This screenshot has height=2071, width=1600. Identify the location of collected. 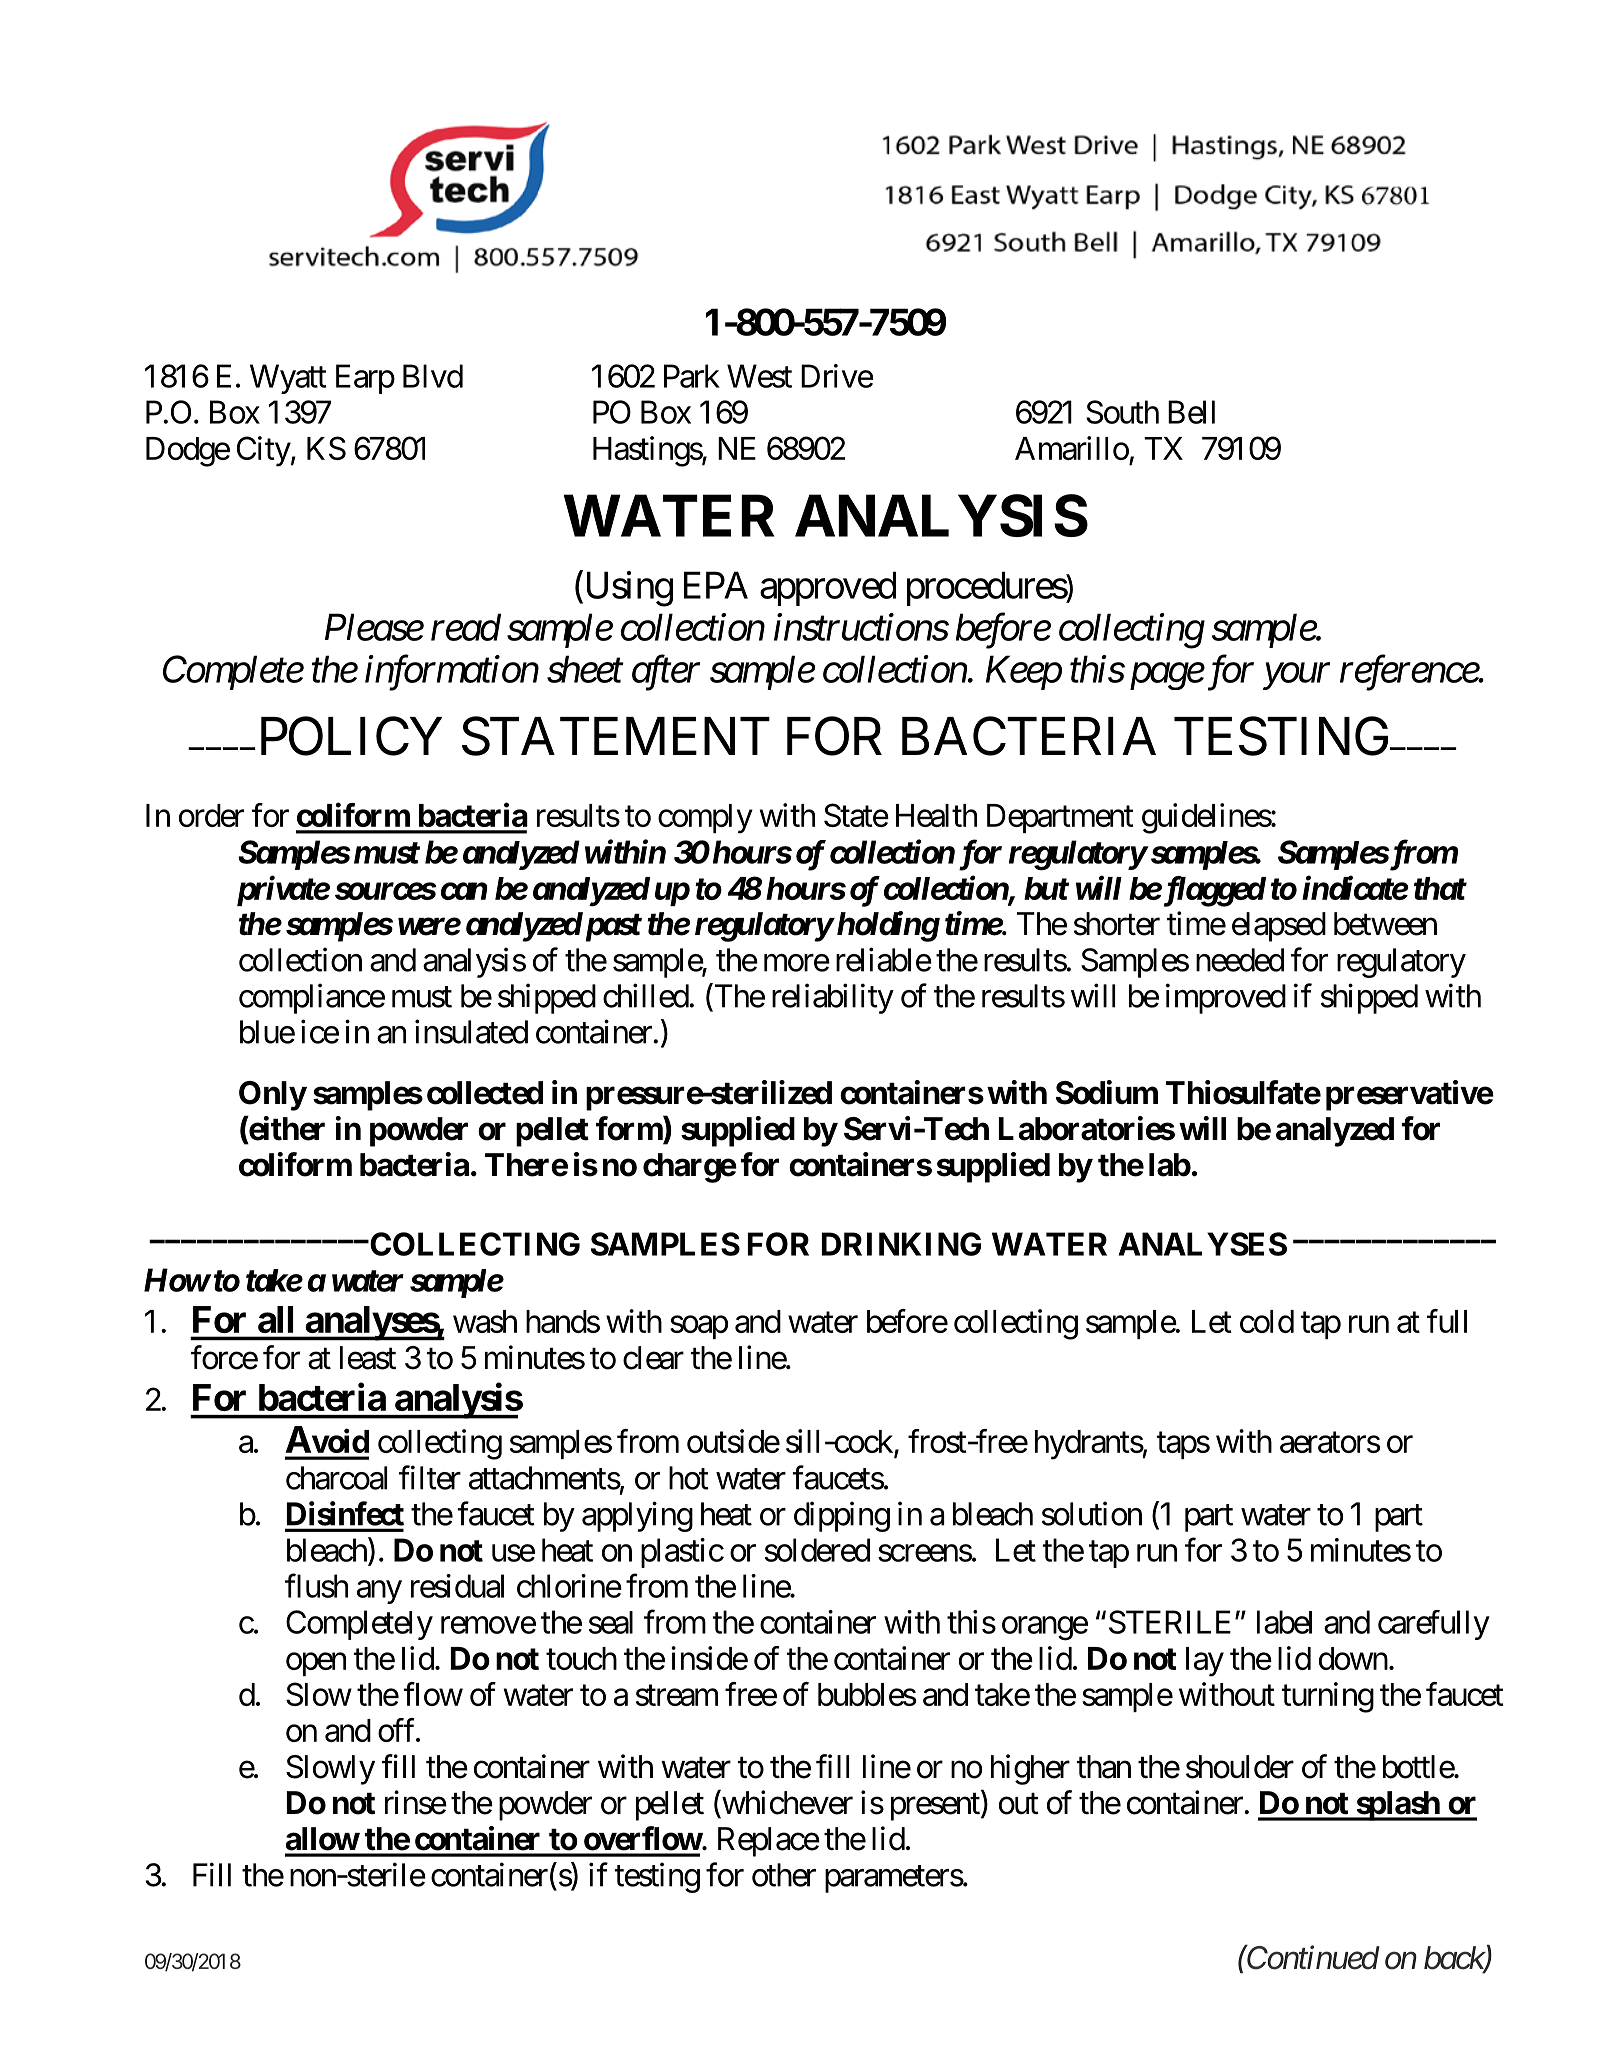
(485, 1093).
